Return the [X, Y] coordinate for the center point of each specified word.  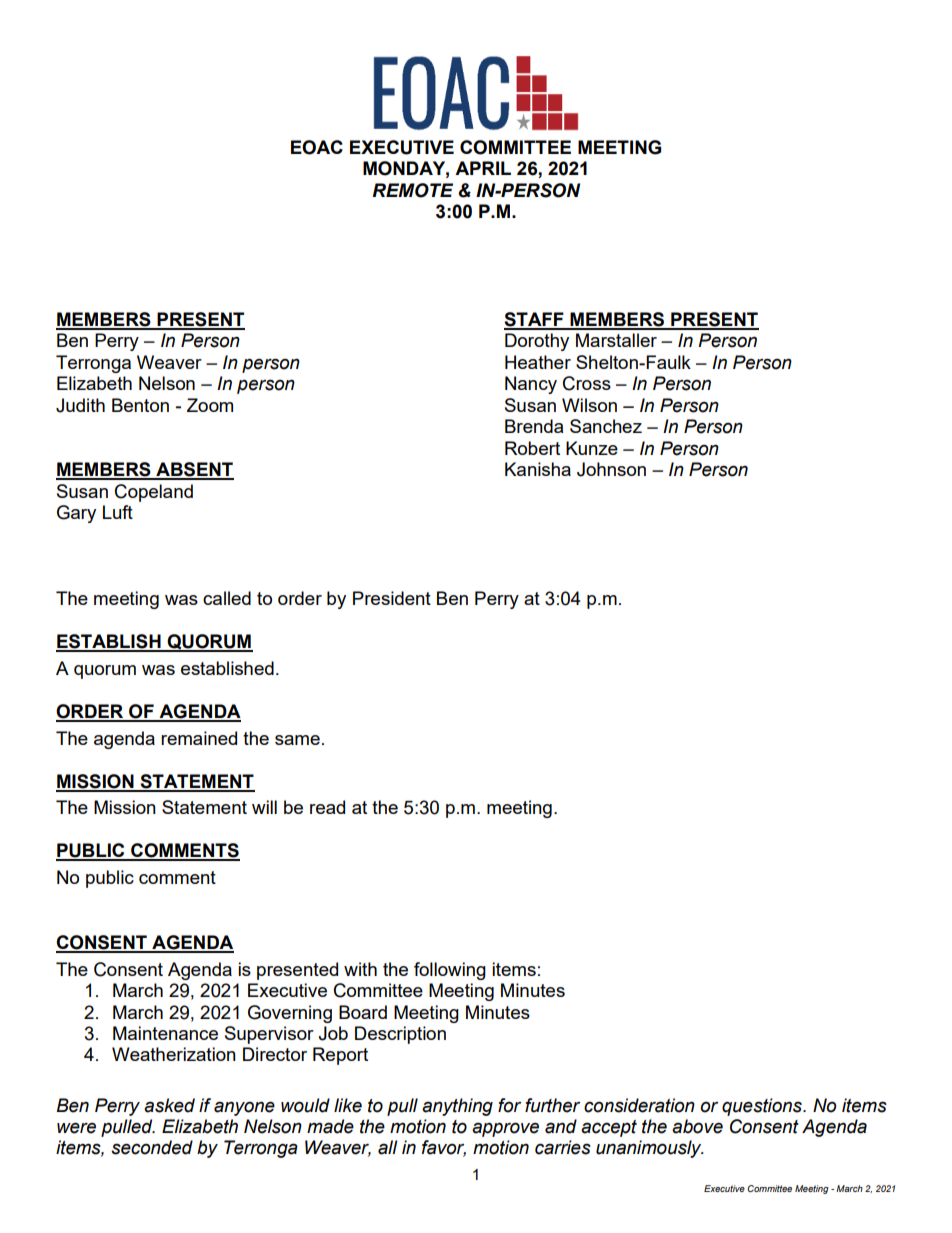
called [227, 598]
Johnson [611, 469]
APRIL [483, 168]
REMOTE [412, 190]
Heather [538, 362]
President [392, 598]
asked [169, 1105]
